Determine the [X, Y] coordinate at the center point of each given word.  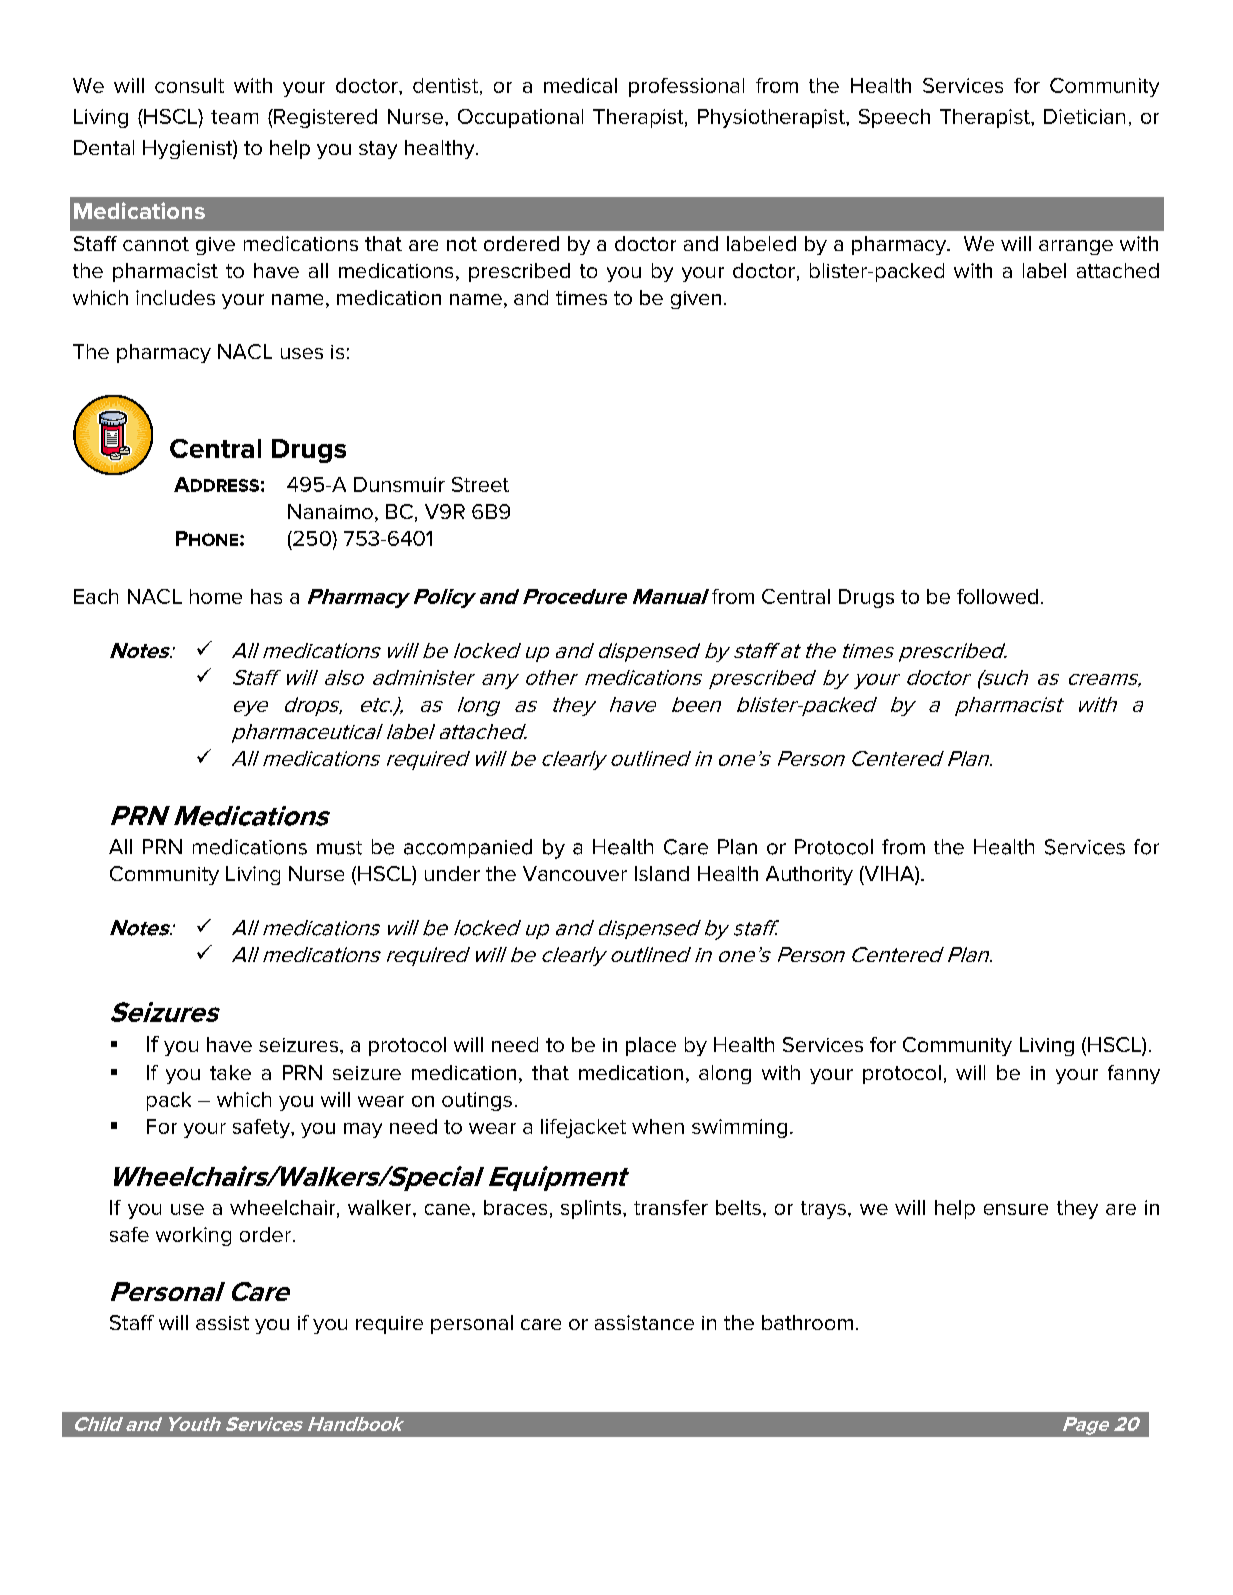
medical [580, 85]
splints [591, 1209]
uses [302, 353]
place [651, 1046]
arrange [1076, 247]
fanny [1134, 1074]
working [193, 1236]
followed [997, 596]
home [216, 596]
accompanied [468, 848]
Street [480, 484]
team [234, 117]
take [230, 1072]
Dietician [1084, 116]
